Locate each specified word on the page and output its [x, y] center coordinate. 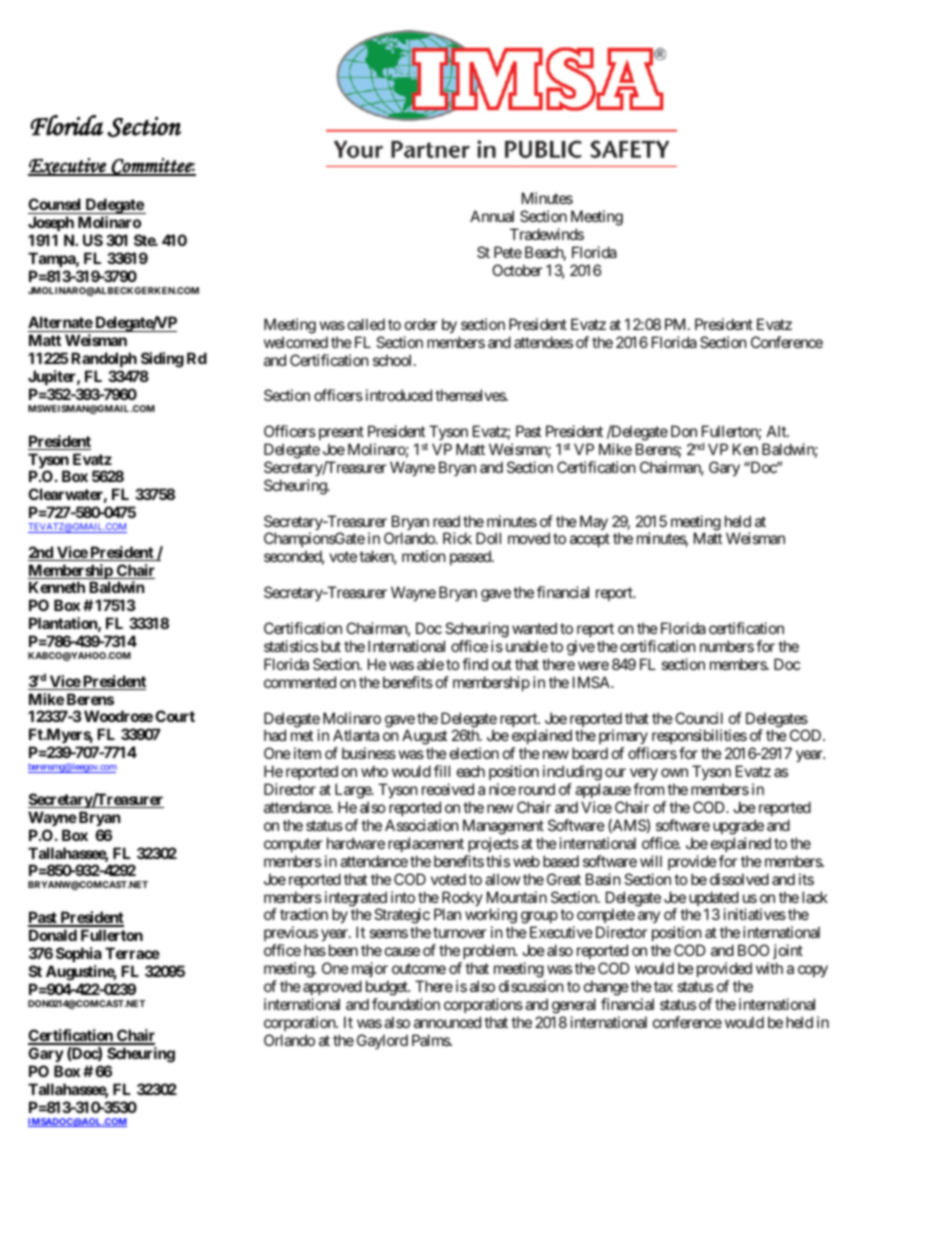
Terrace [132, 953]
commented [300, 682]
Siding [161, 361]
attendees [543, 342]
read [446, 521]
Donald [53, 935]
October [517, 270]
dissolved [739, 879]
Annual [492, 216]
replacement [426, 844]
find [475, 664]
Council [699, 718]
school [394, 360]
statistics [291, 646]
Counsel [56, 206]
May [594, 522]
